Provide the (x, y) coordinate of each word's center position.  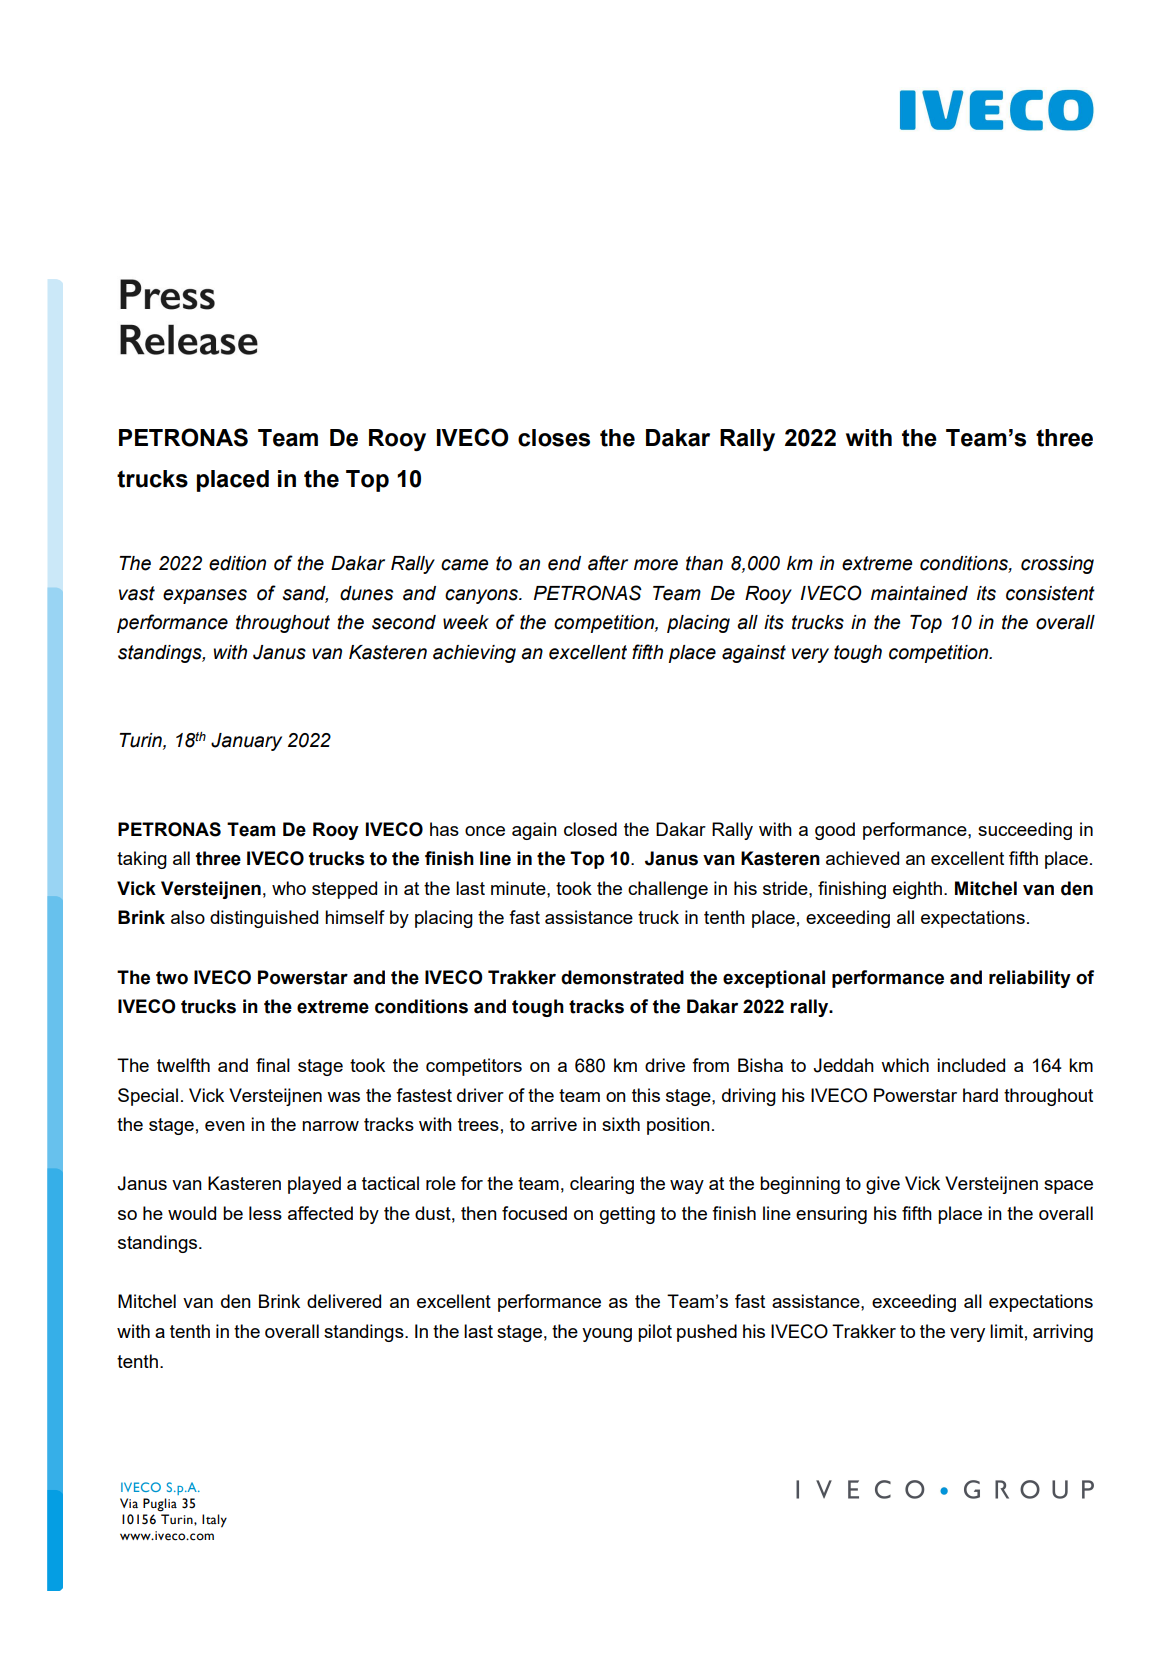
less (265, 1213)
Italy (214, 1521)
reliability (1030, 979)
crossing (1057, 565)
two (172, 978)
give (883, 1185)
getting (627, 1215)
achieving (474, 654)
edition (237, 563)
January (246, 742)
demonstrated (622, 977)
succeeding (1025, 831)
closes (554, 438)
